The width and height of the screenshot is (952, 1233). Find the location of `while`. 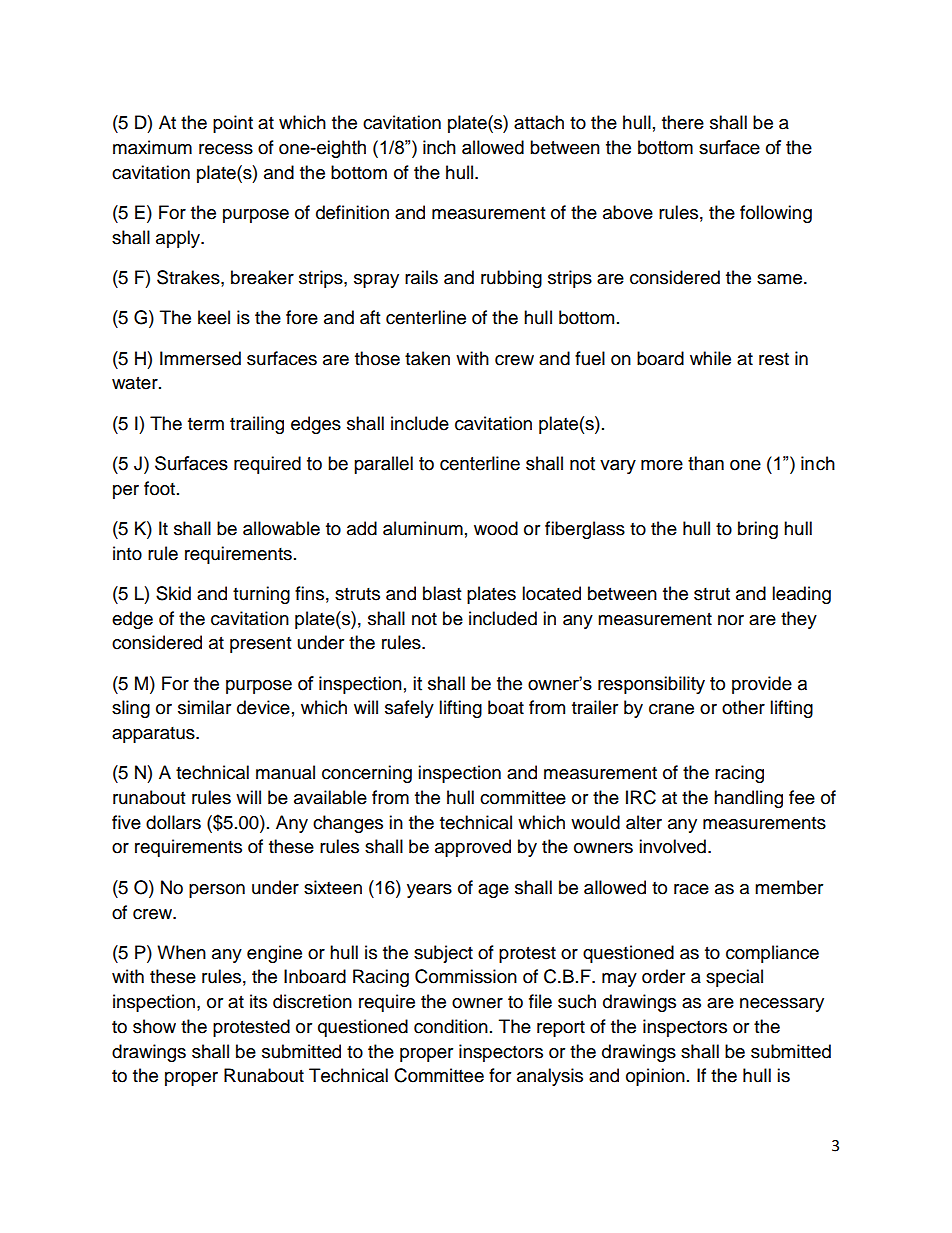

while is located at coordinates (710, 358).
